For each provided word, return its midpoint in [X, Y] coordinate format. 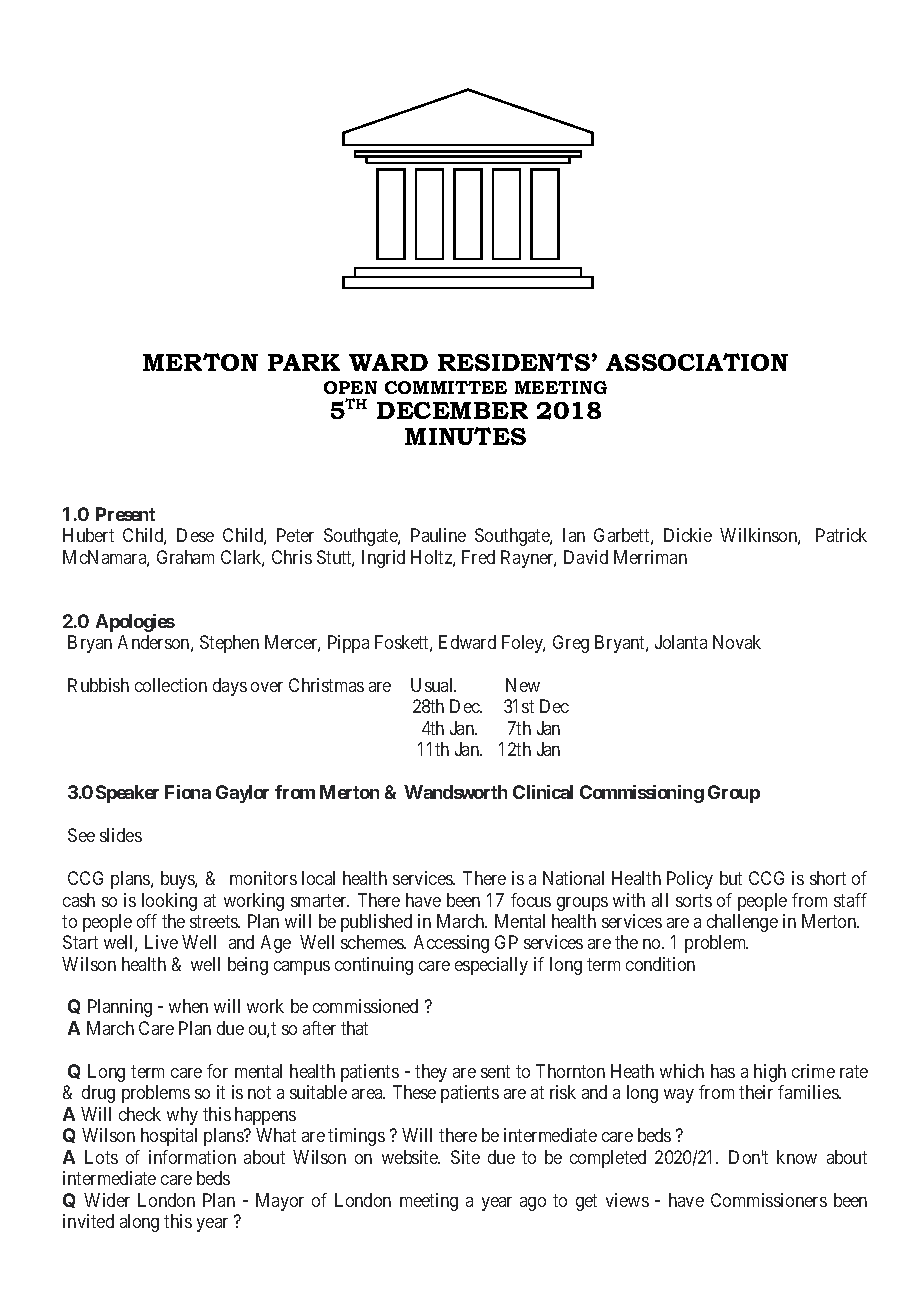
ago [533, 1204]
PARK [304, 362]
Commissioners [769, 1200]
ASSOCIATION [697, 362]
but [731, 878]
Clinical [543, 792]
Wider [107, 1200]
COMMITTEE [446, 387]
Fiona [188, 792]
